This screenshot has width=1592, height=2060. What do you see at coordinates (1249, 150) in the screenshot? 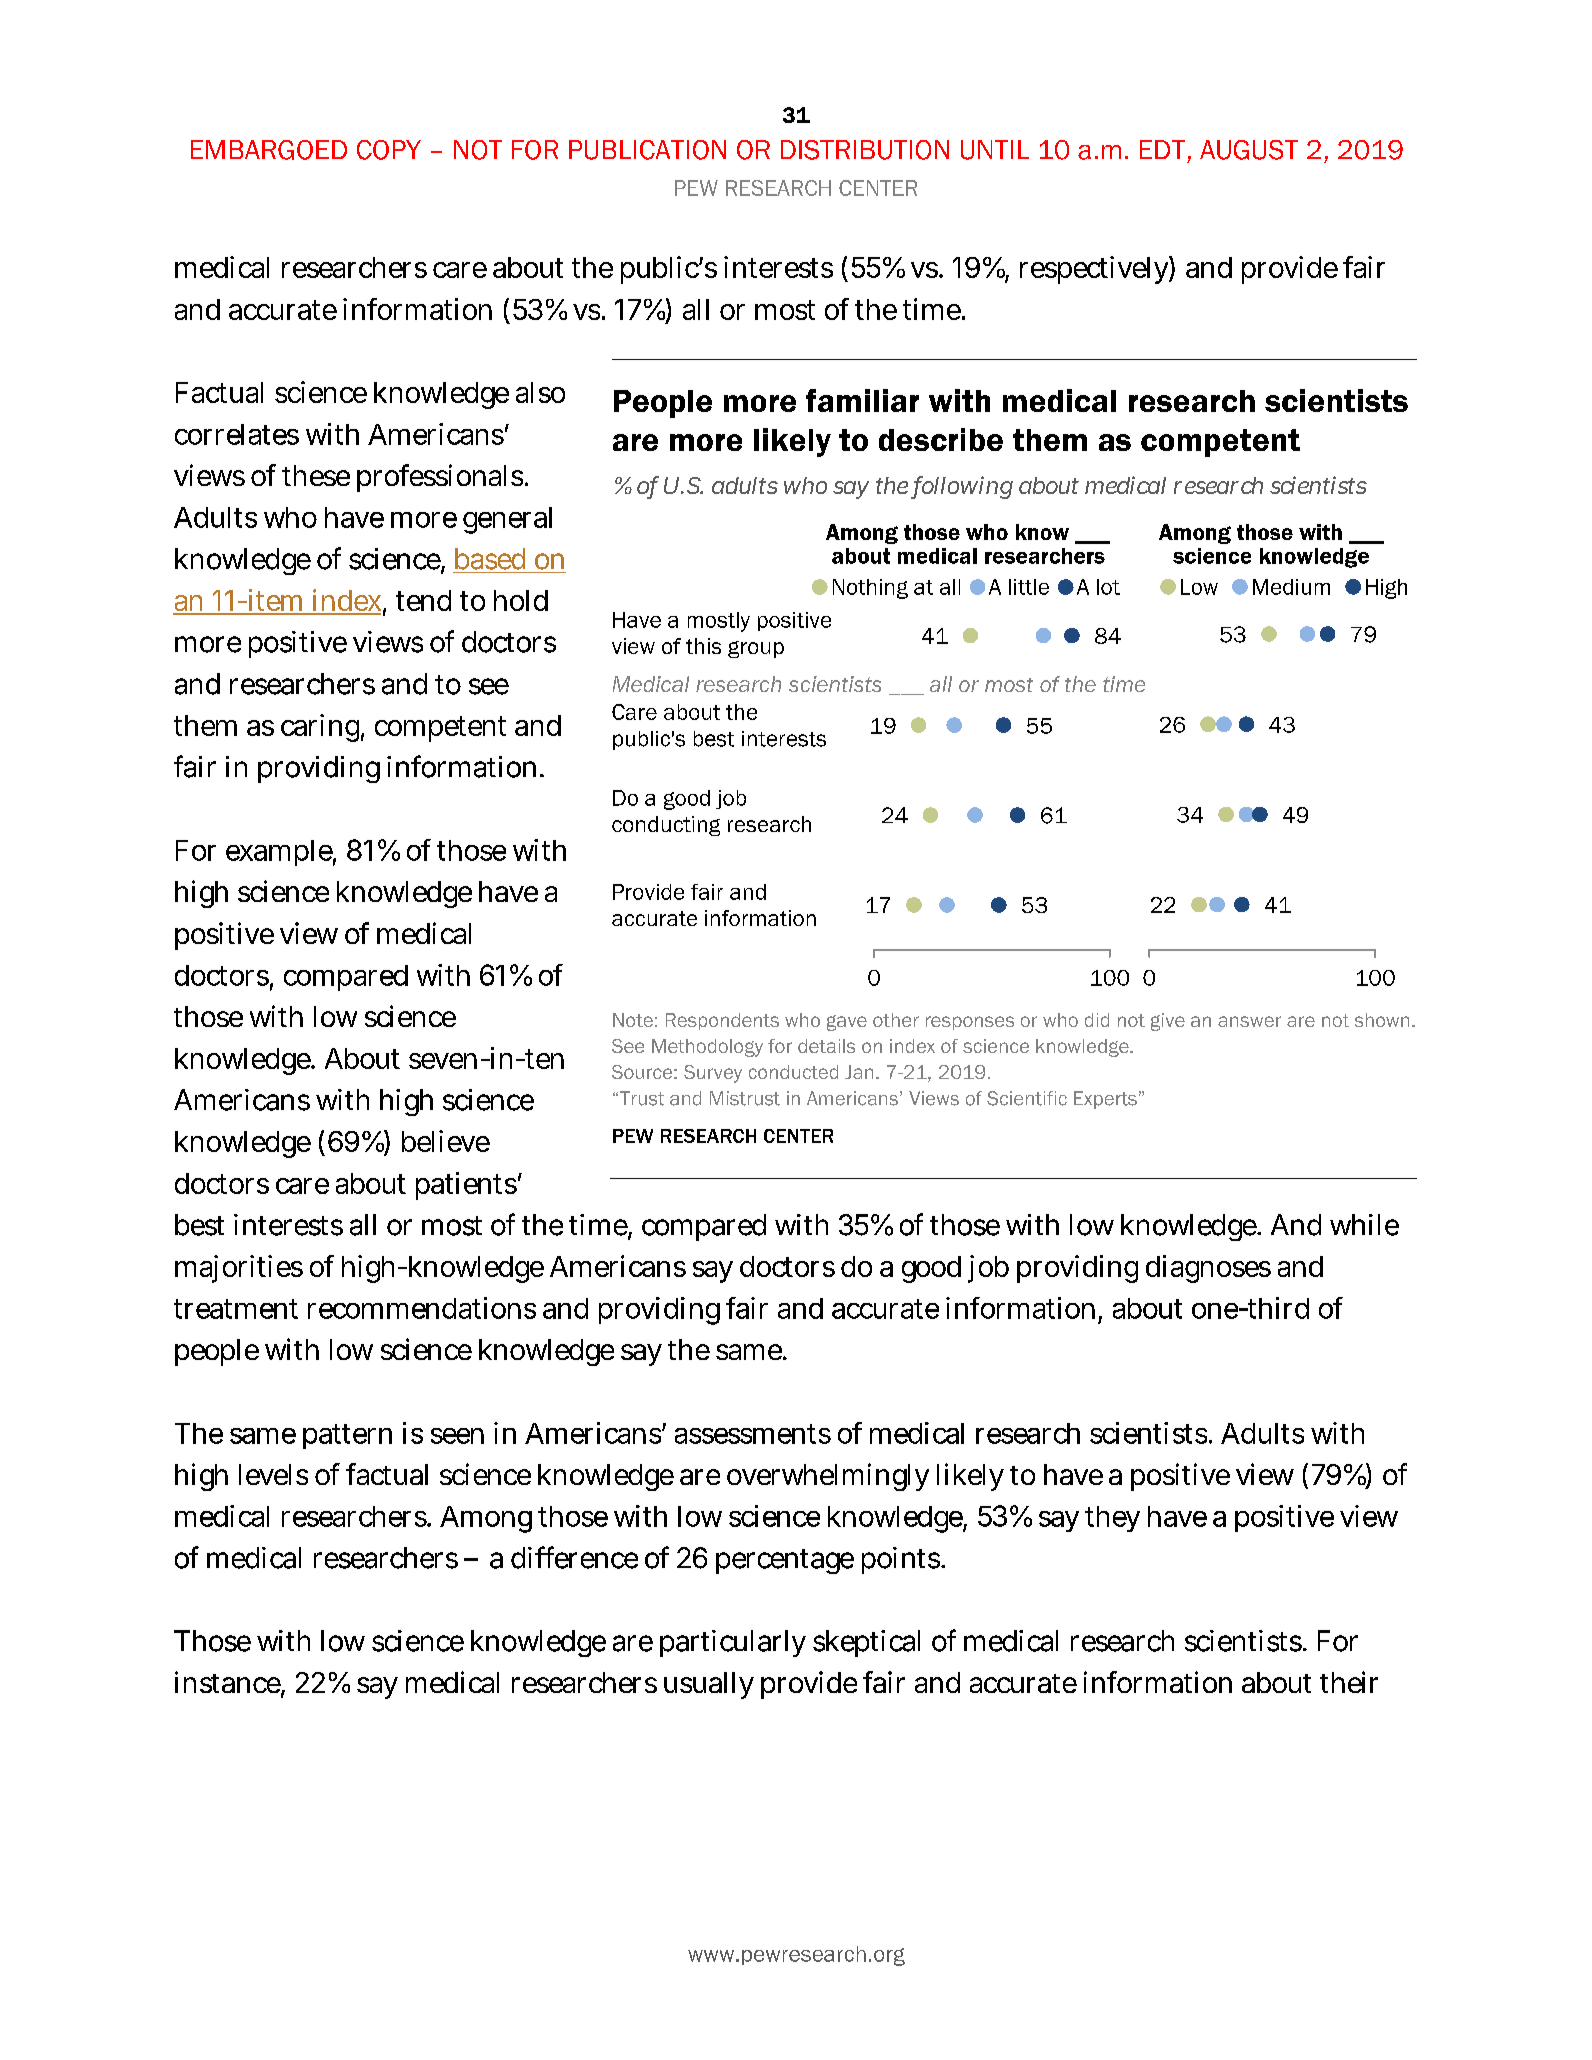
I see `AUGUST` at bounding box center [1249, 150].
